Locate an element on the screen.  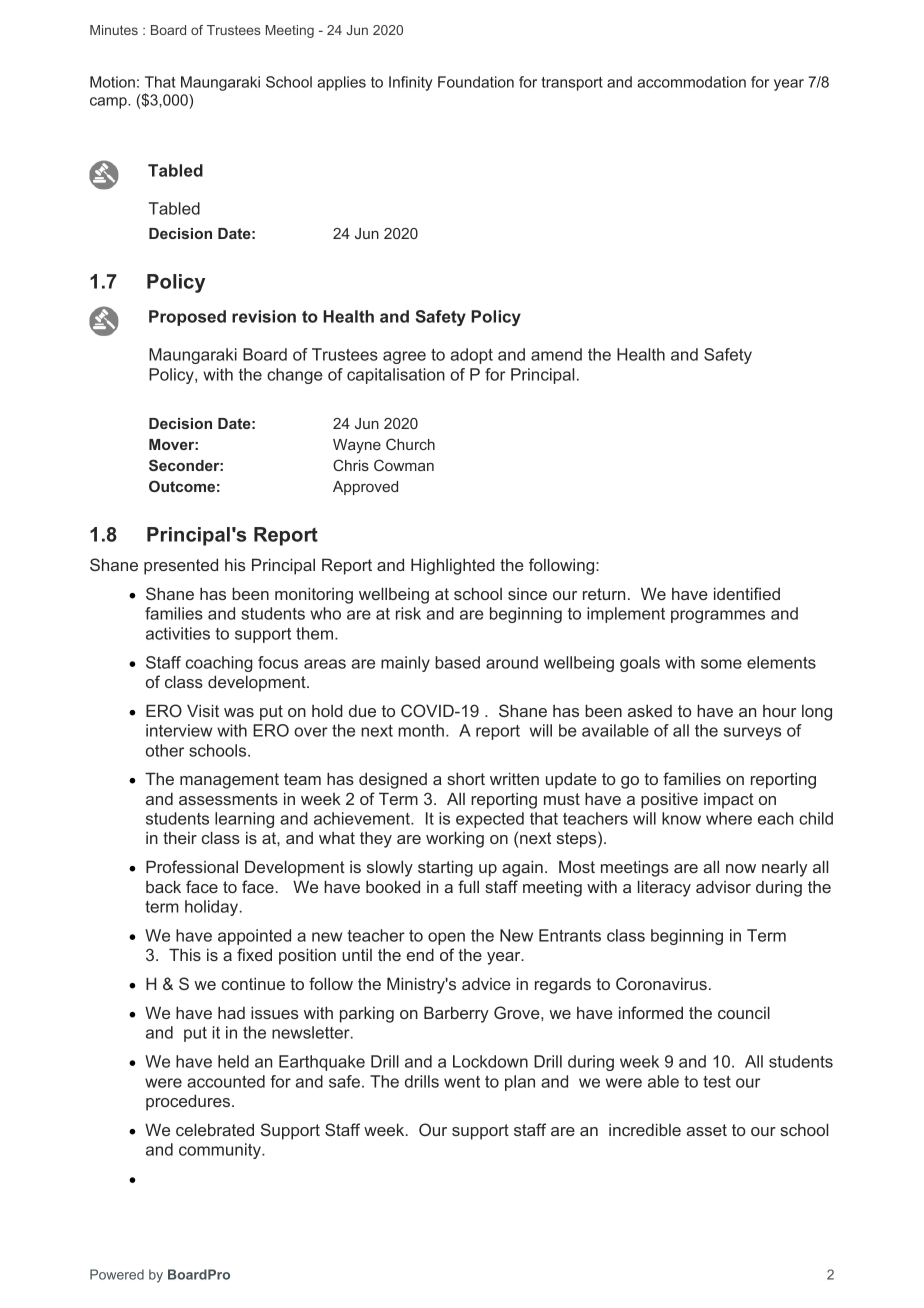
Highlighted is located at coordinates (453, 566).
